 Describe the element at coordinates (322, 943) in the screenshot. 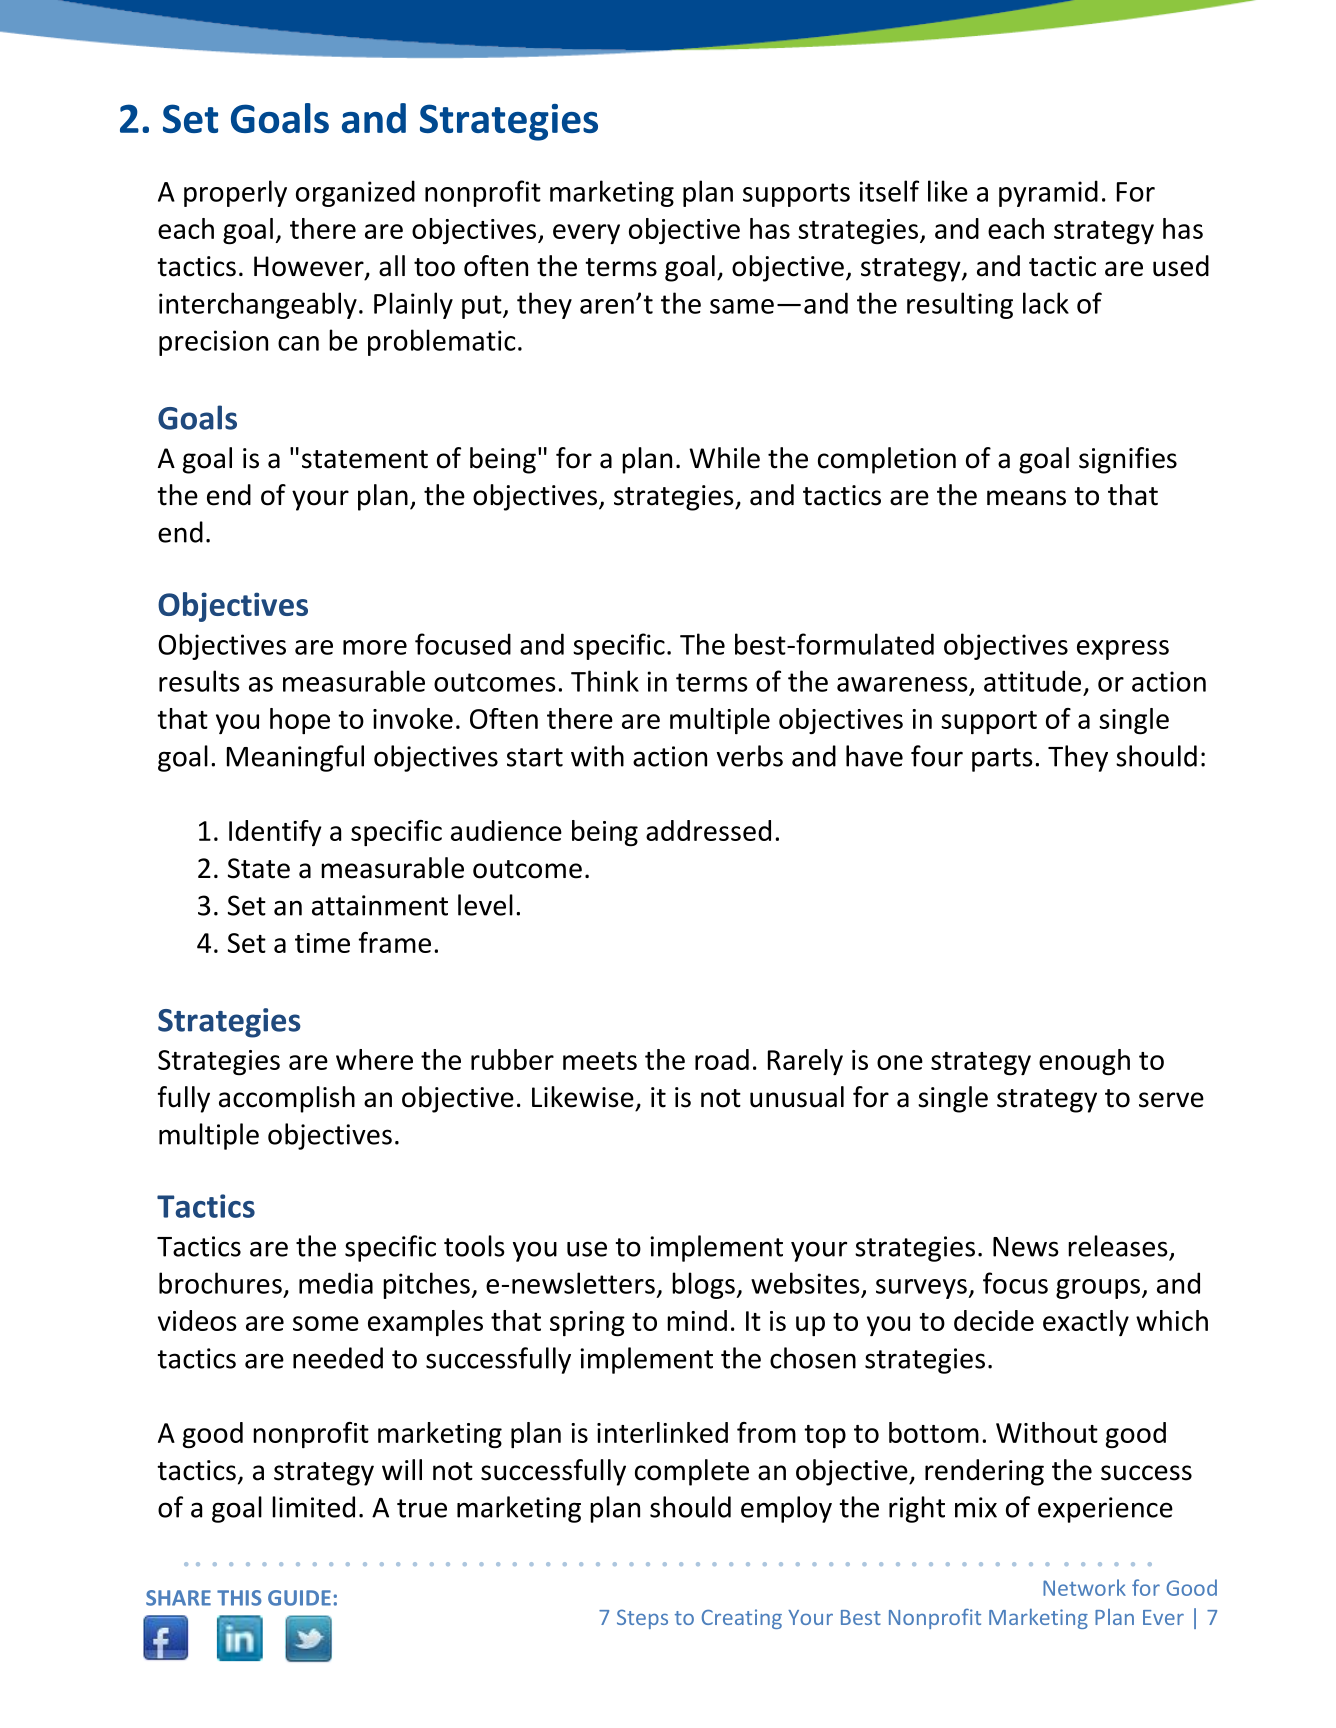

I see `time` at that location.
